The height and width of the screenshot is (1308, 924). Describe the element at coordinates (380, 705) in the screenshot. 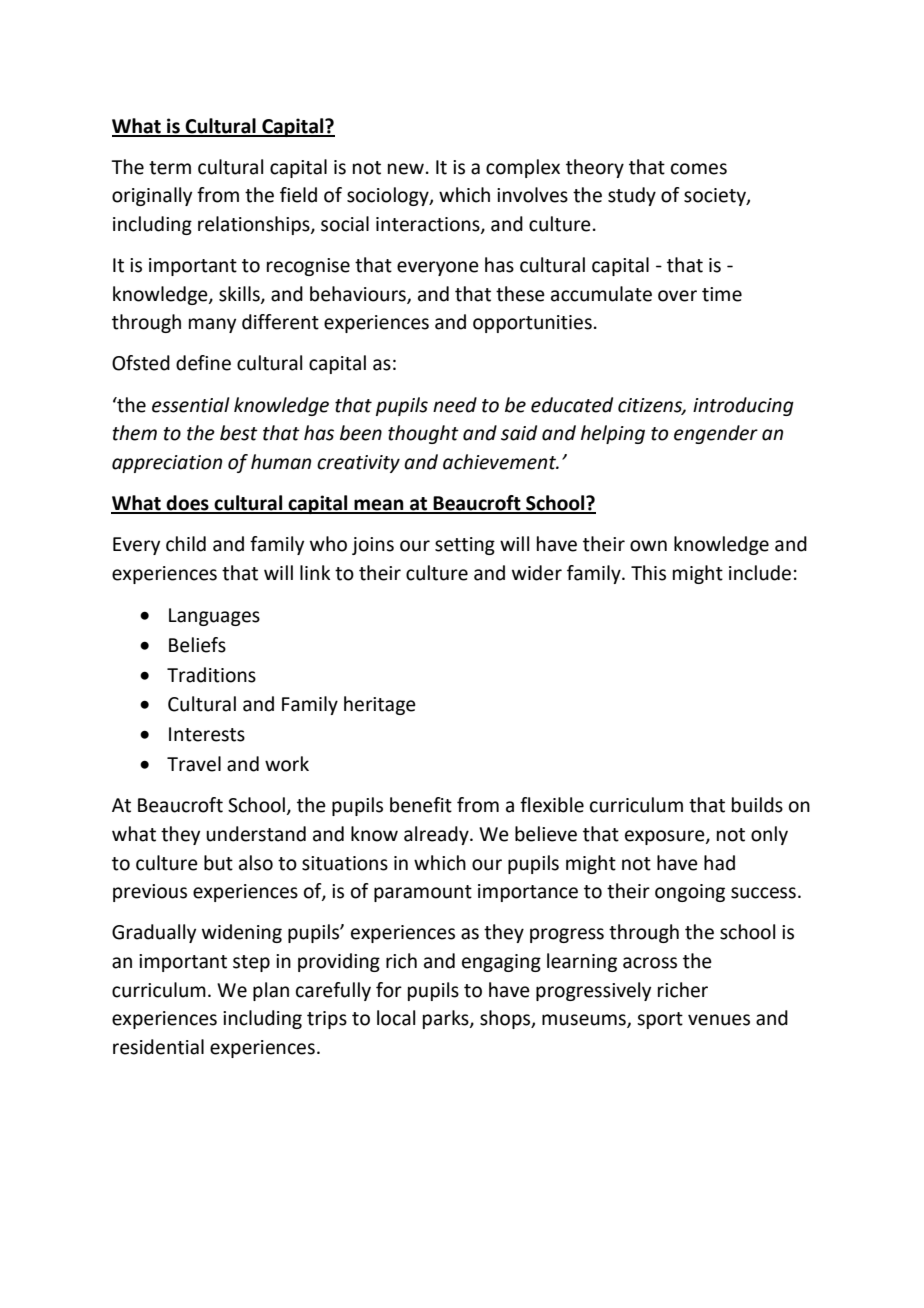

I see `heritage` at that location.
